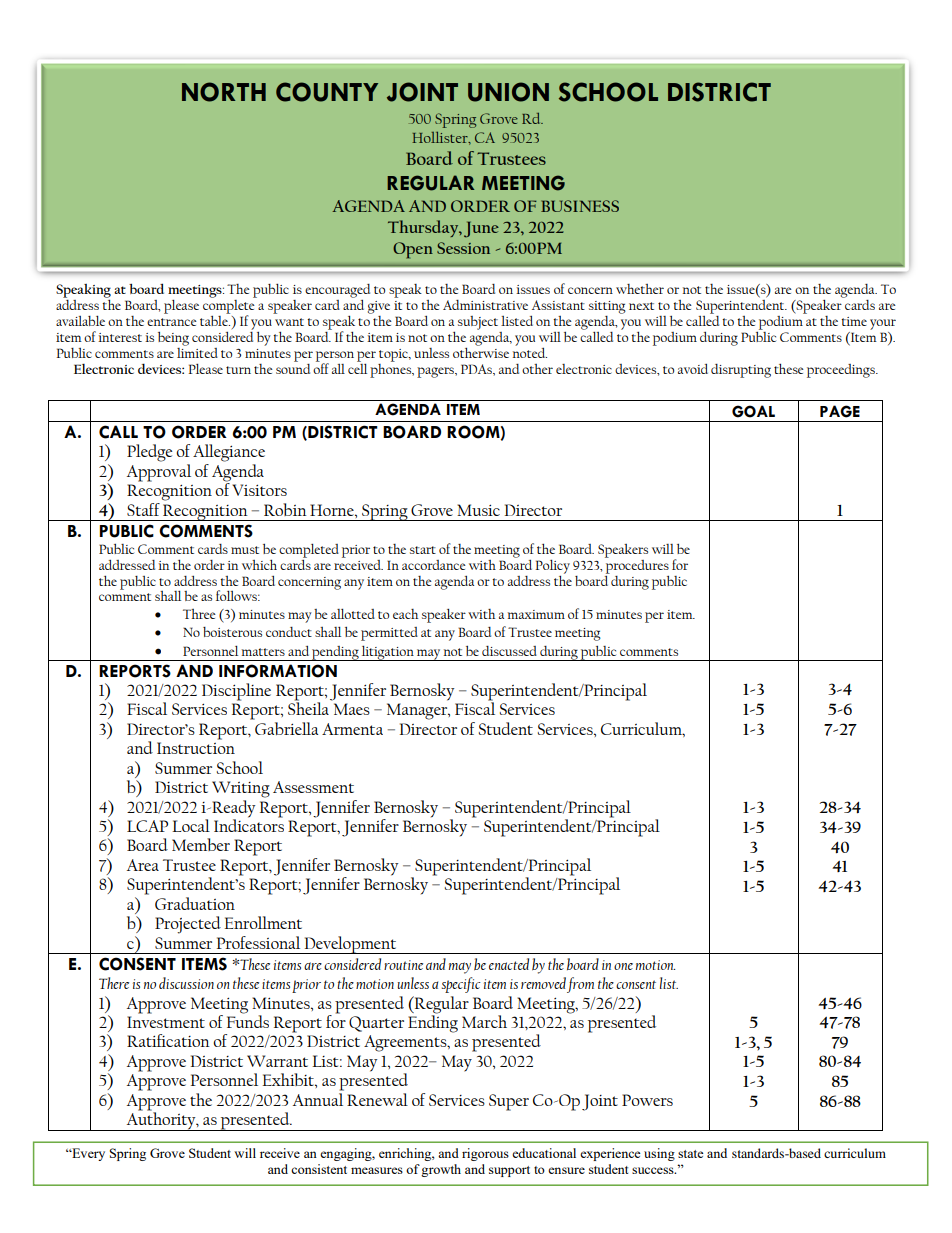  Describe the element at coordinates (508, 92) in the image. I see `UNION` at that location.
